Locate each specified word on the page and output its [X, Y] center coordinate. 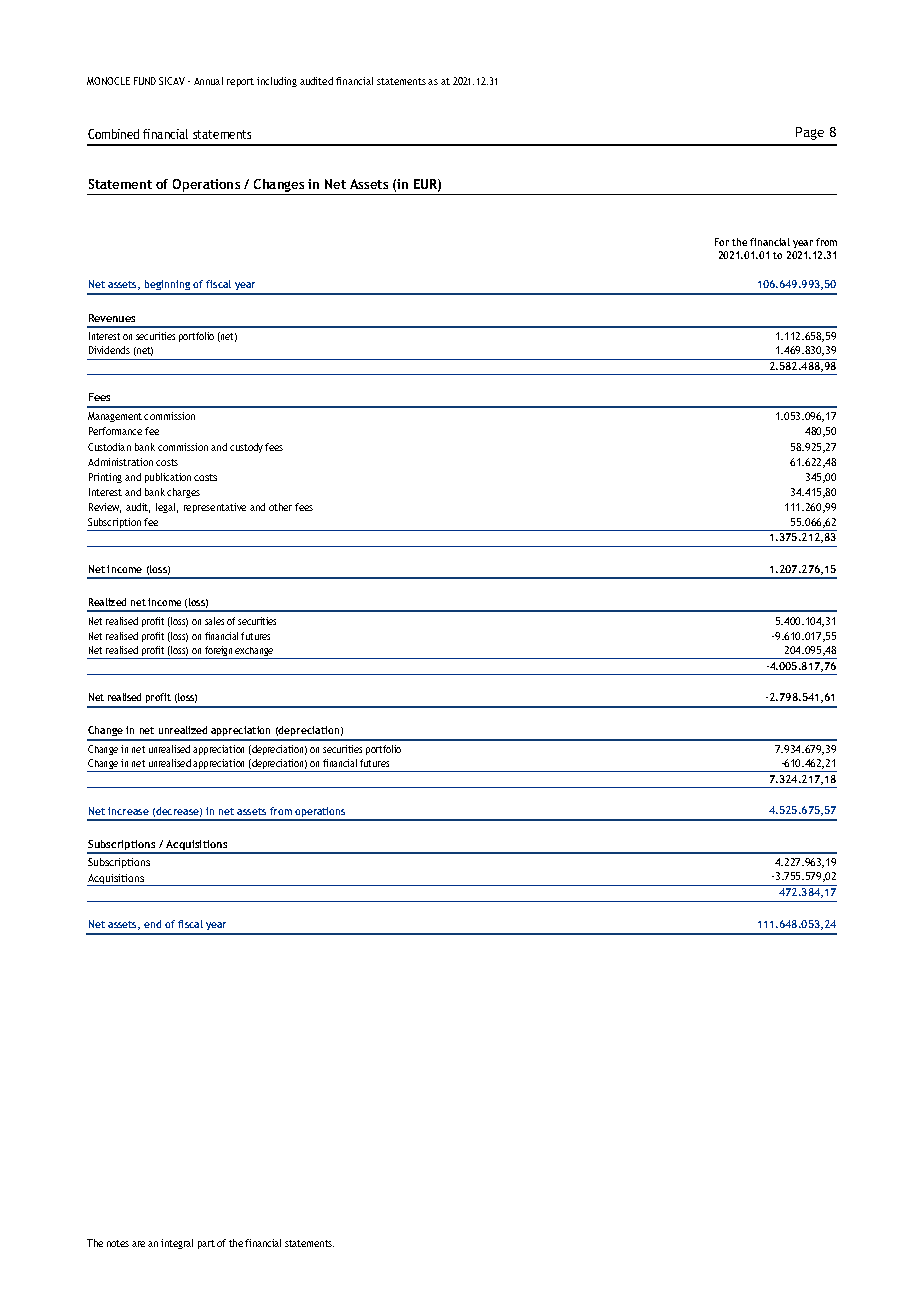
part [206, 1244]
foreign [219, 652]
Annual [208, 81]
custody [246, 448]
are [138, 1244]
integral [177, 1244]
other [280, 507]
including [277, 82]
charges [183, 493]
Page [810, 133]
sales [214, 621]
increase [128, 811]
